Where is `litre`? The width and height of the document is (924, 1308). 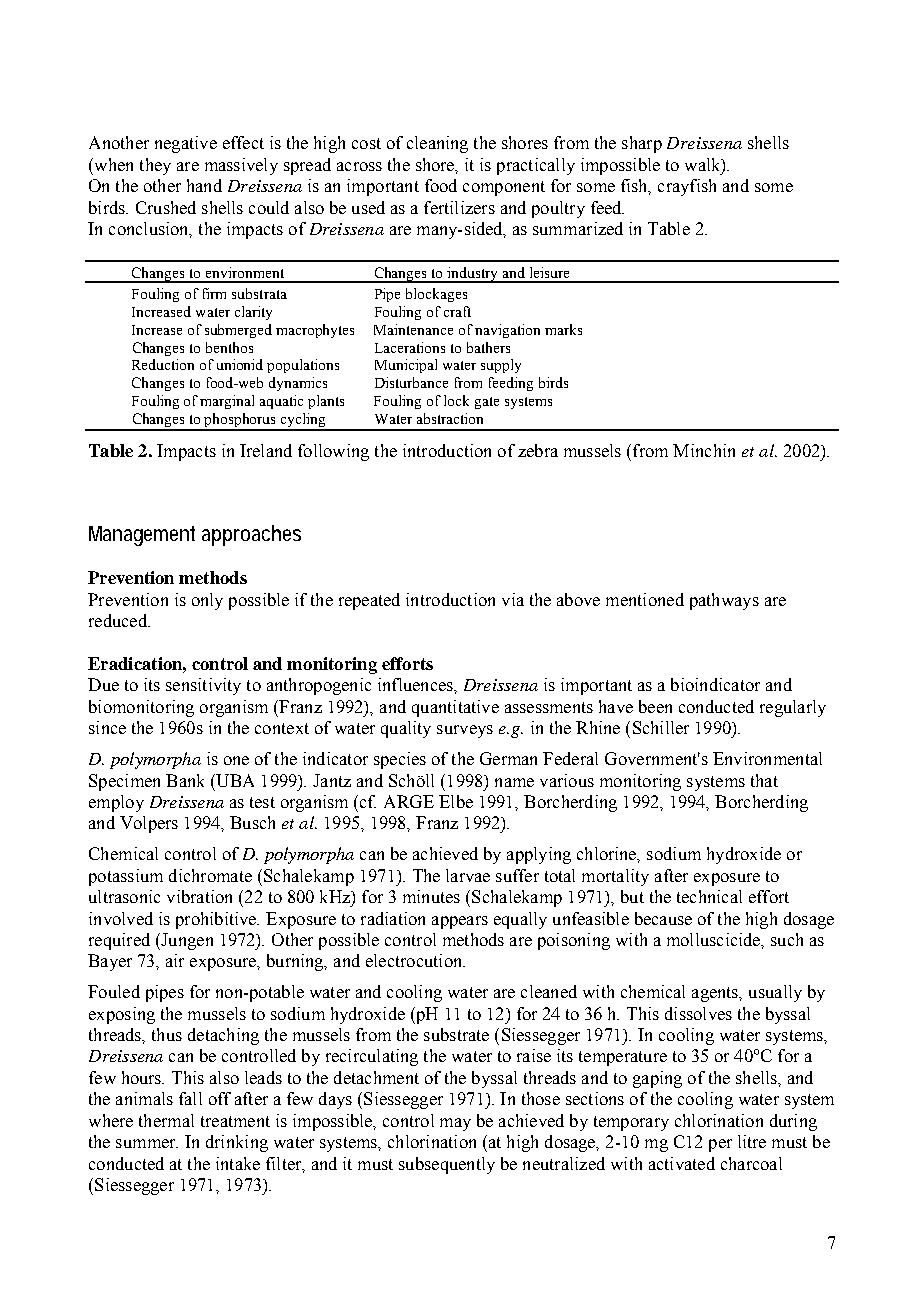 litre is located at coordinates (752, 1141).
